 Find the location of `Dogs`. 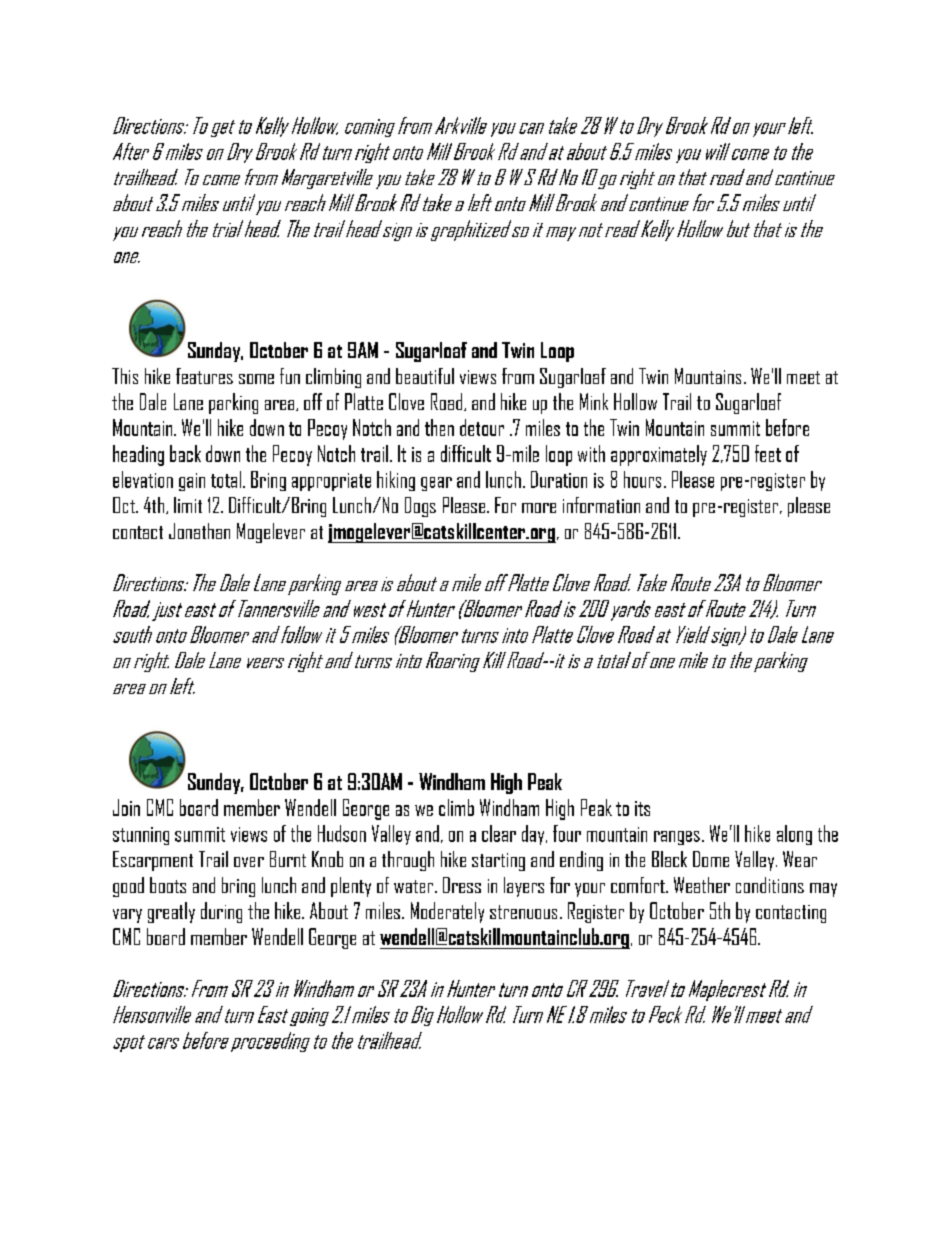

Dogs is located at coordinates (420, 507).
